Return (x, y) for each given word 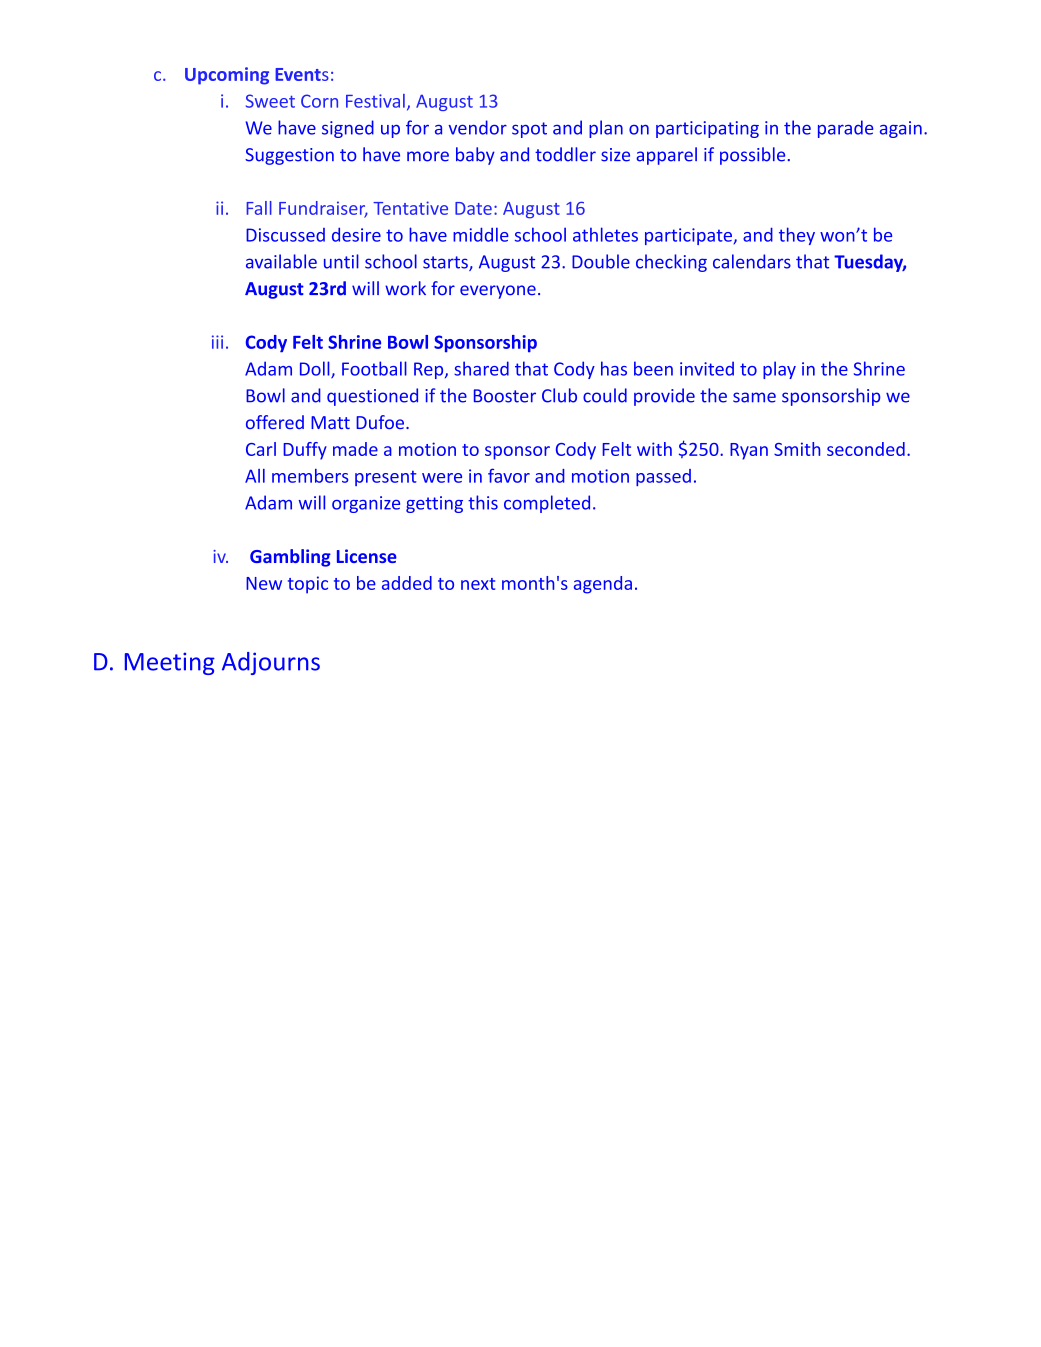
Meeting (170, 663)
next (478, 584)
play (779, 370)
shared (481, 368)
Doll (316, 369)
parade (845, 129)
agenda (603, 585)
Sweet (270, 101)
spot (529, 130)
